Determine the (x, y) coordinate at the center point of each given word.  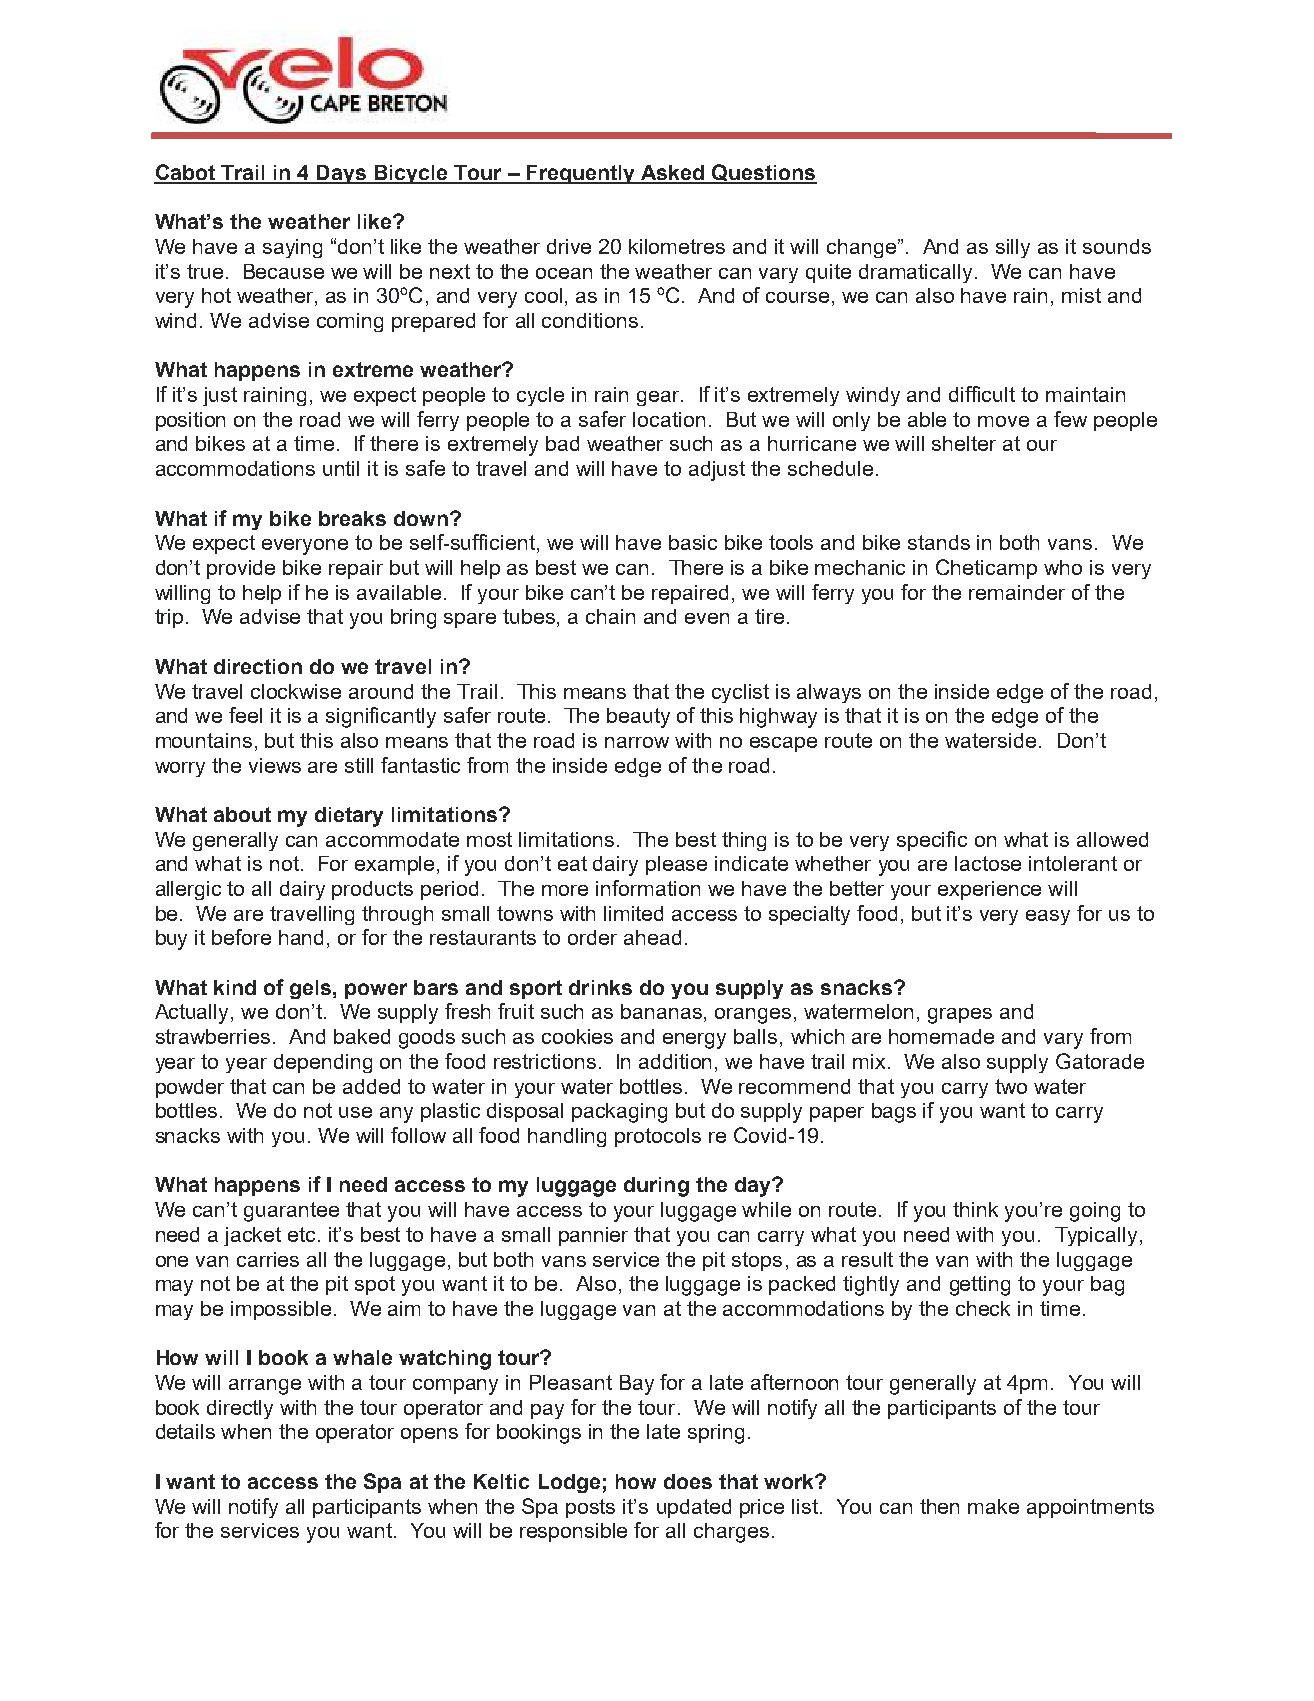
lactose (988, 863)
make (993, 1506)
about (242, 814)
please (676, 865)
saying (292, 248)
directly (240, 1409)
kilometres (677, 246)
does (688, 1481)
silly (1013, 248)
